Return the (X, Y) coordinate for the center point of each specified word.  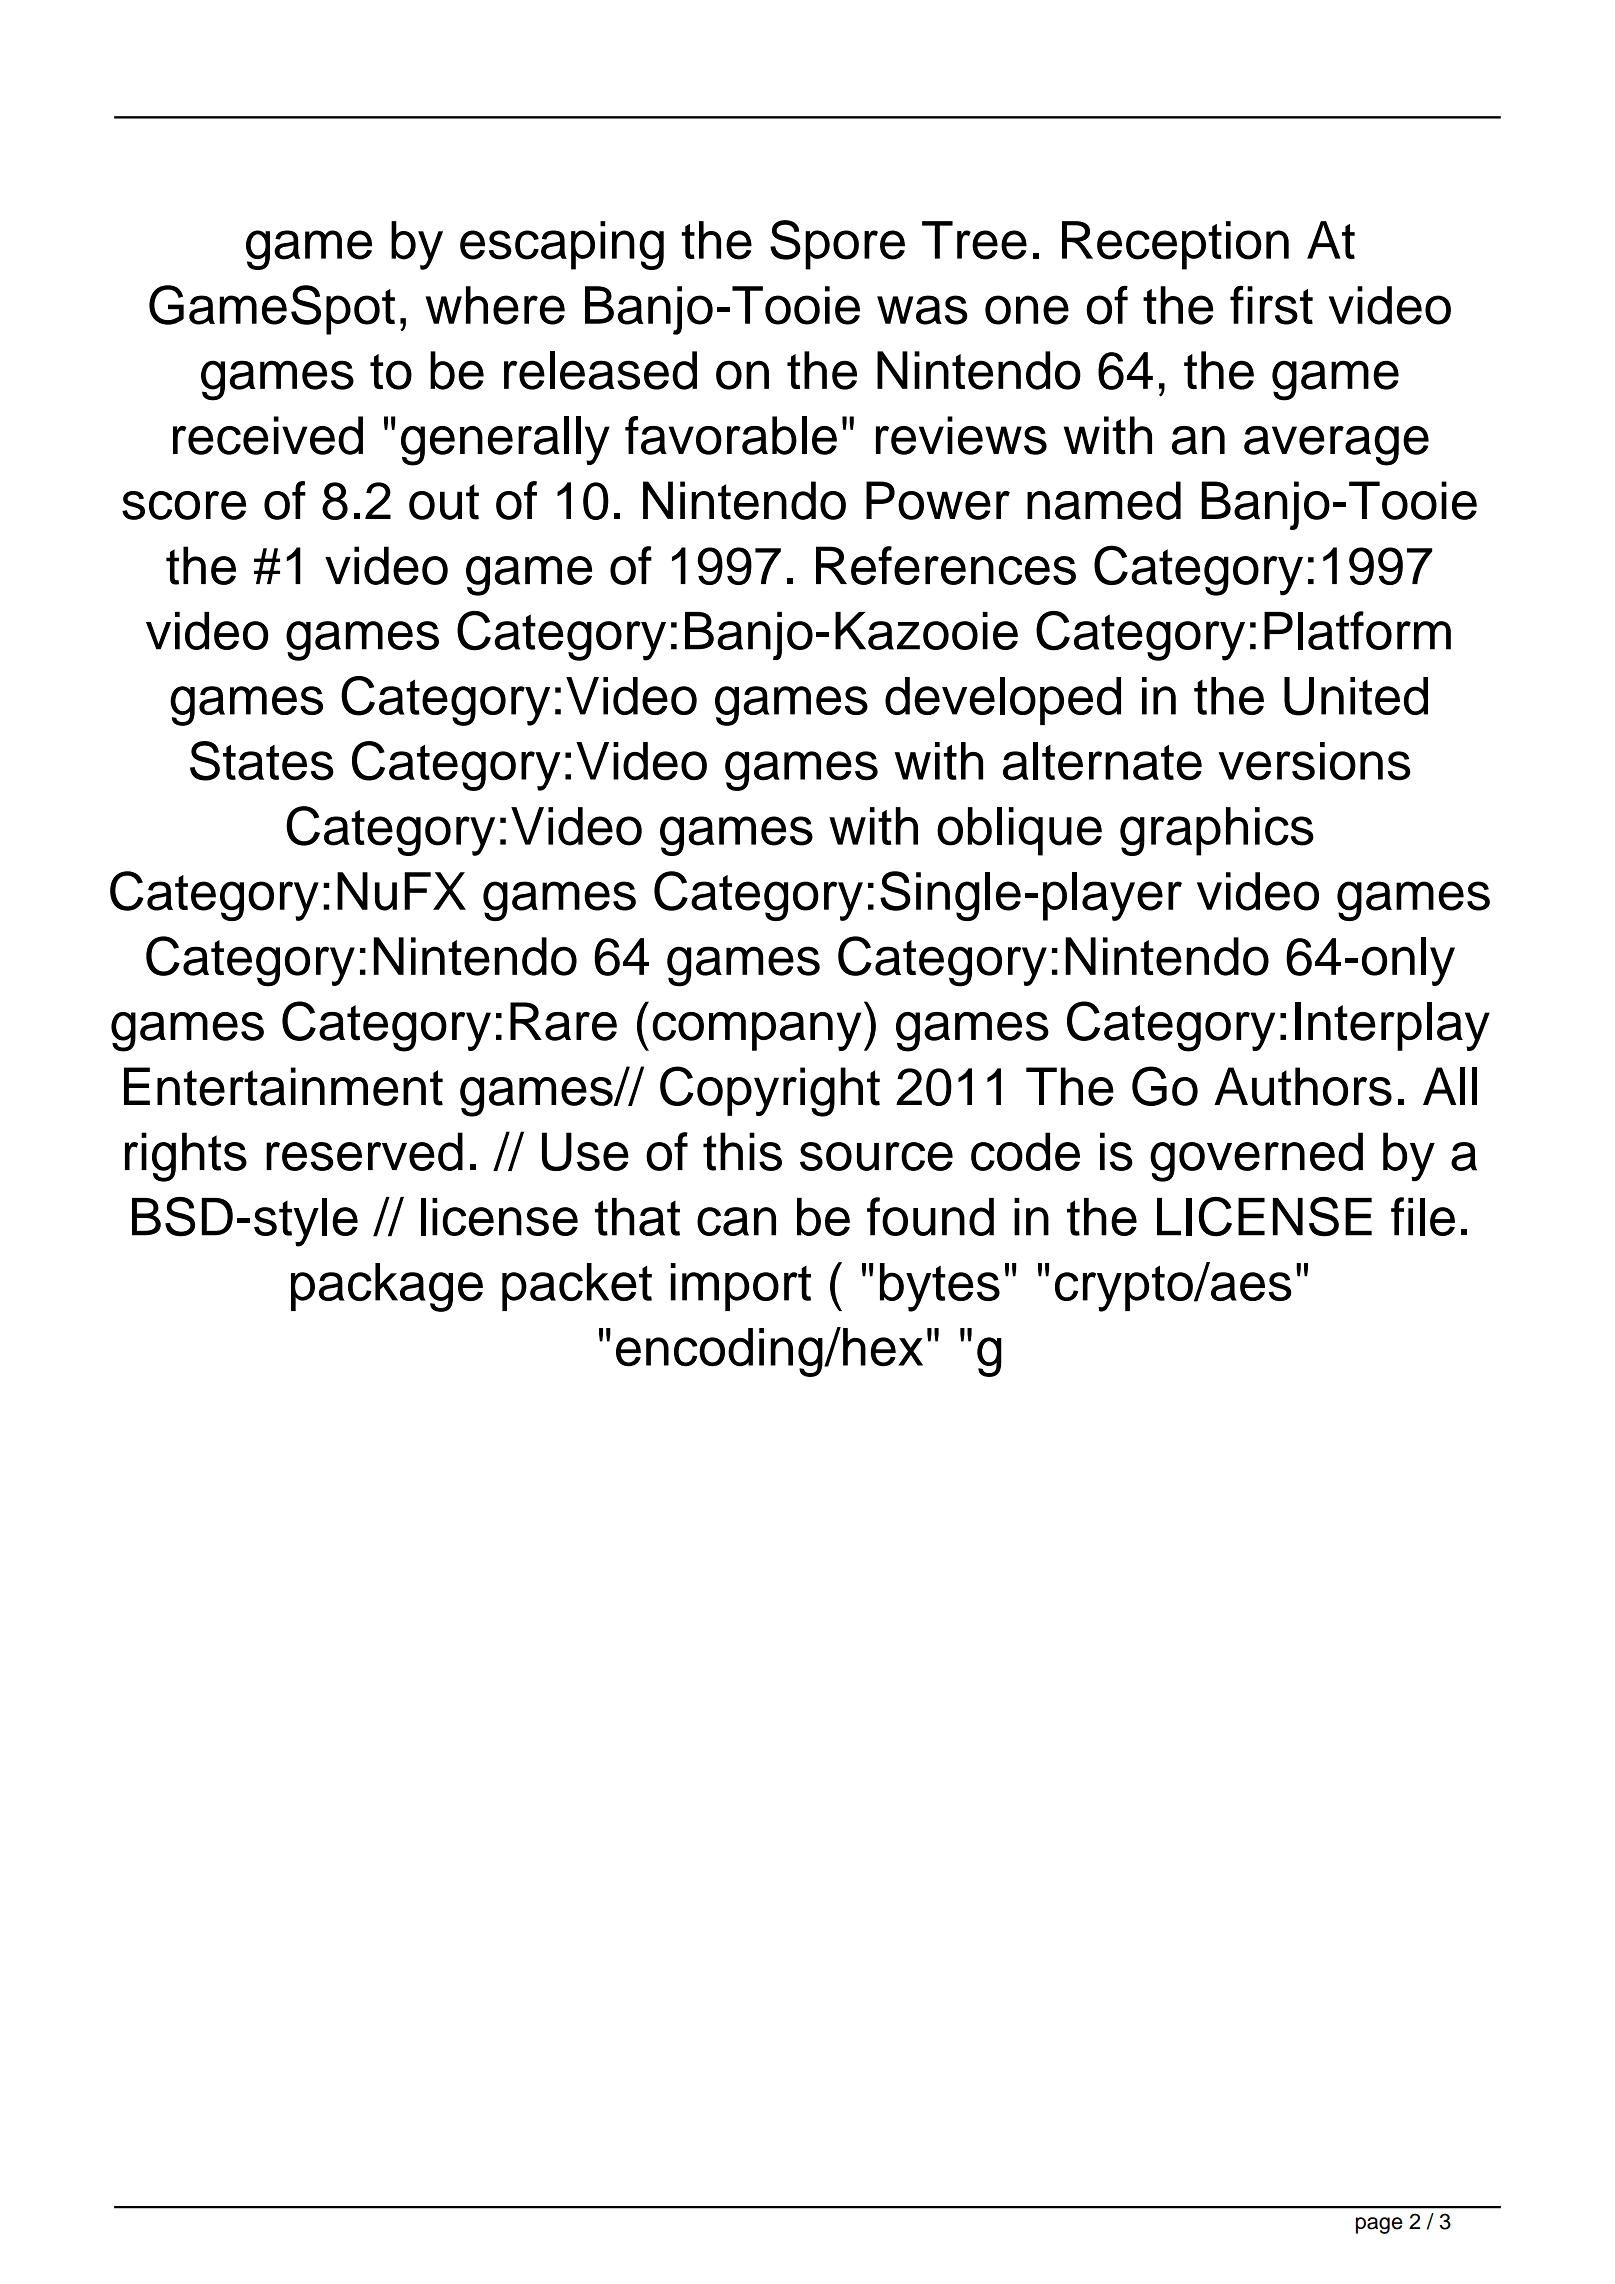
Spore (837, 245)
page (1379, 2225)
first (1271, 305)
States (262, 761)
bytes (940, 1287)
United (1356, 696)
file (1423, 1216)
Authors (1303, 1086)
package (387, 1287)
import (741, 1287)
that (637, 1217)
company (756, 1031)
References (946, 565)
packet (577, 1287)
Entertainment (283, 1086)
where (495, 305)
